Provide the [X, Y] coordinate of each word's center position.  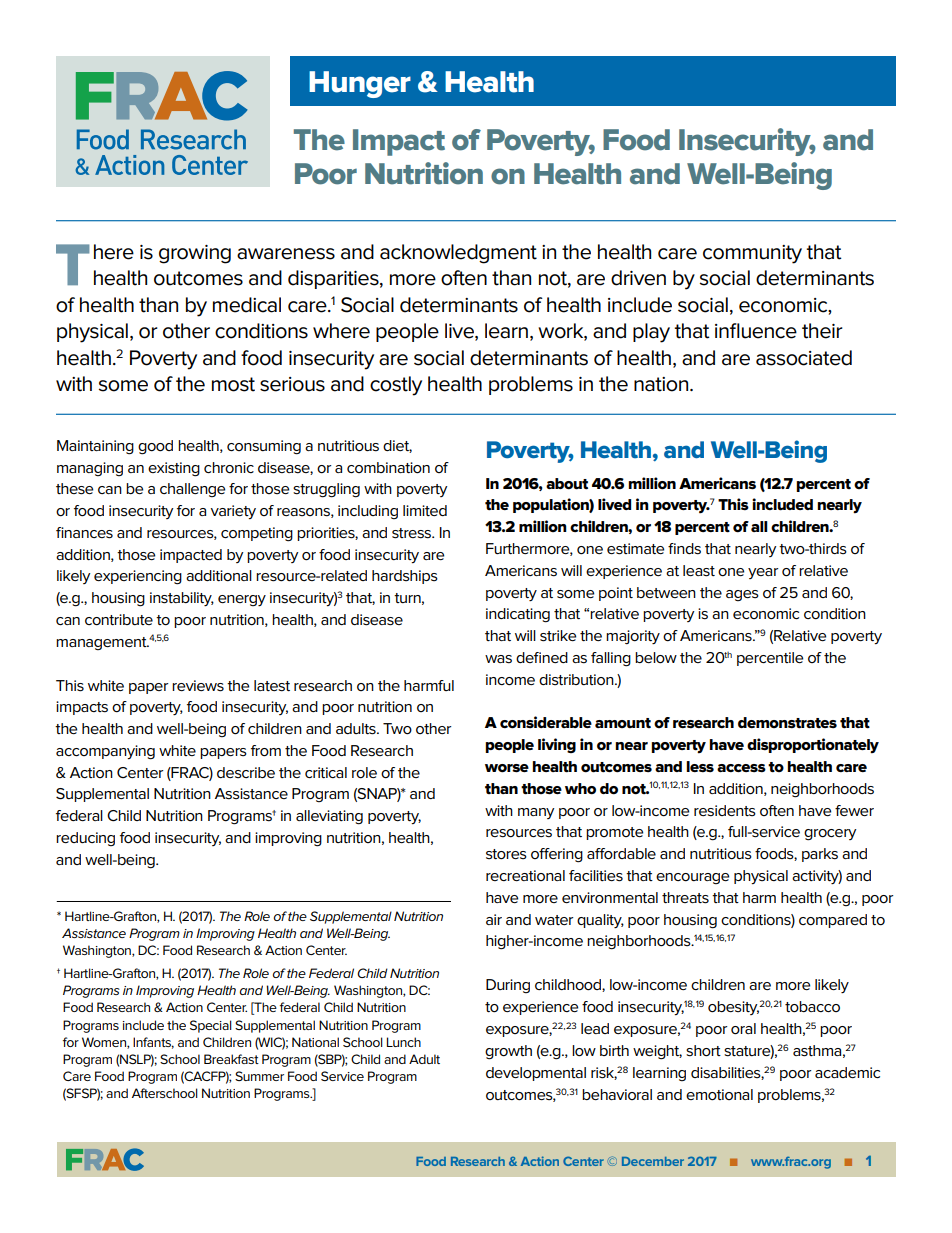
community [752, 254]
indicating [518, 615]
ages [742, 595]
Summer [259, 1076]
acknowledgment [458, 254]
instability [182, 599]
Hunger [360, 84]
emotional [719, 1095]
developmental [536, 1074]
